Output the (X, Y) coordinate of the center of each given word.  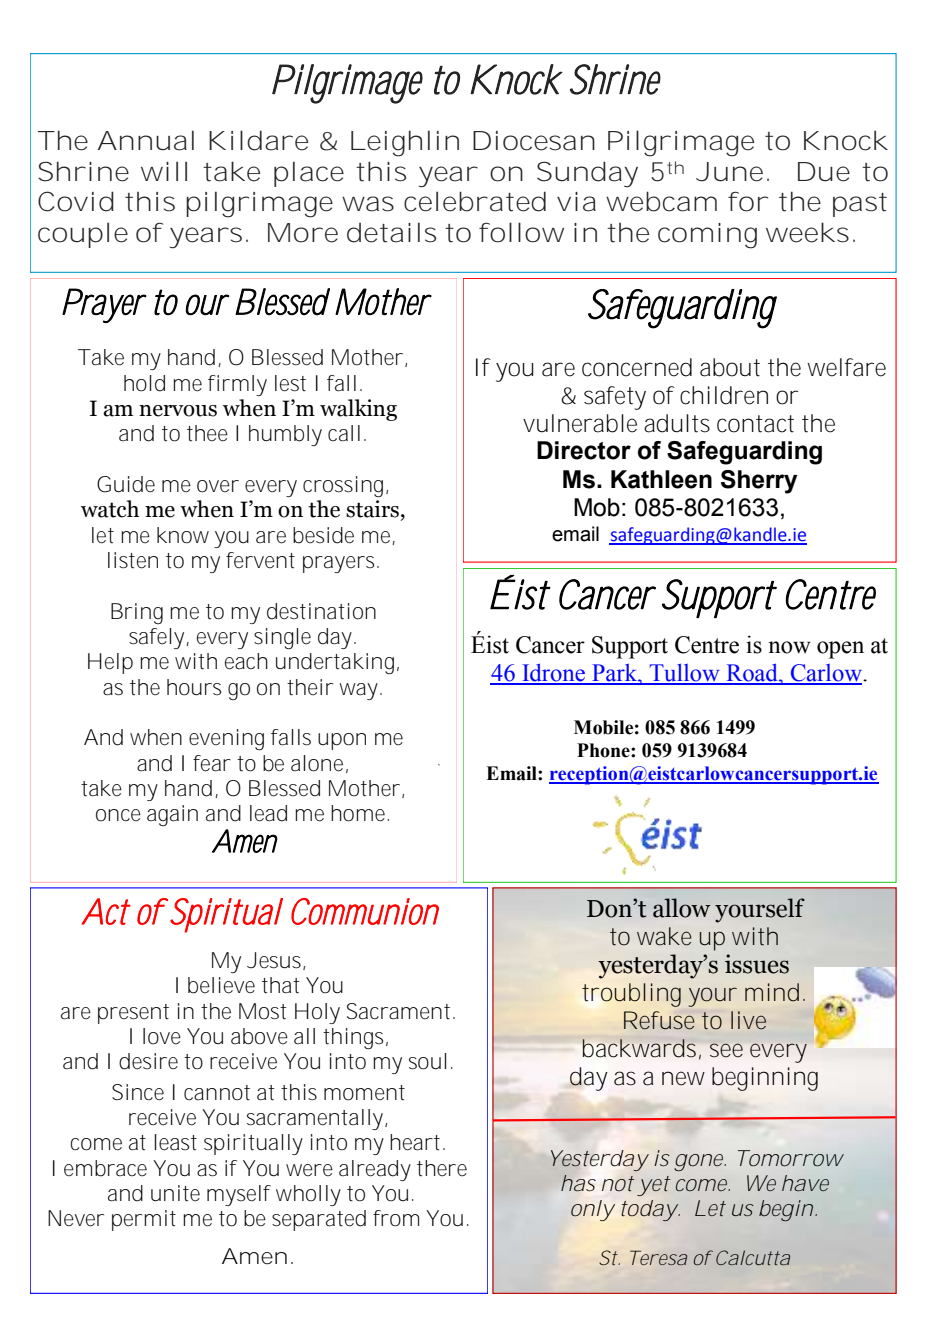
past (860, 205)
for (746, 201)
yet (653, 1186)
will (164, 171)
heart (415, 1142)
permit (144, 1220)
